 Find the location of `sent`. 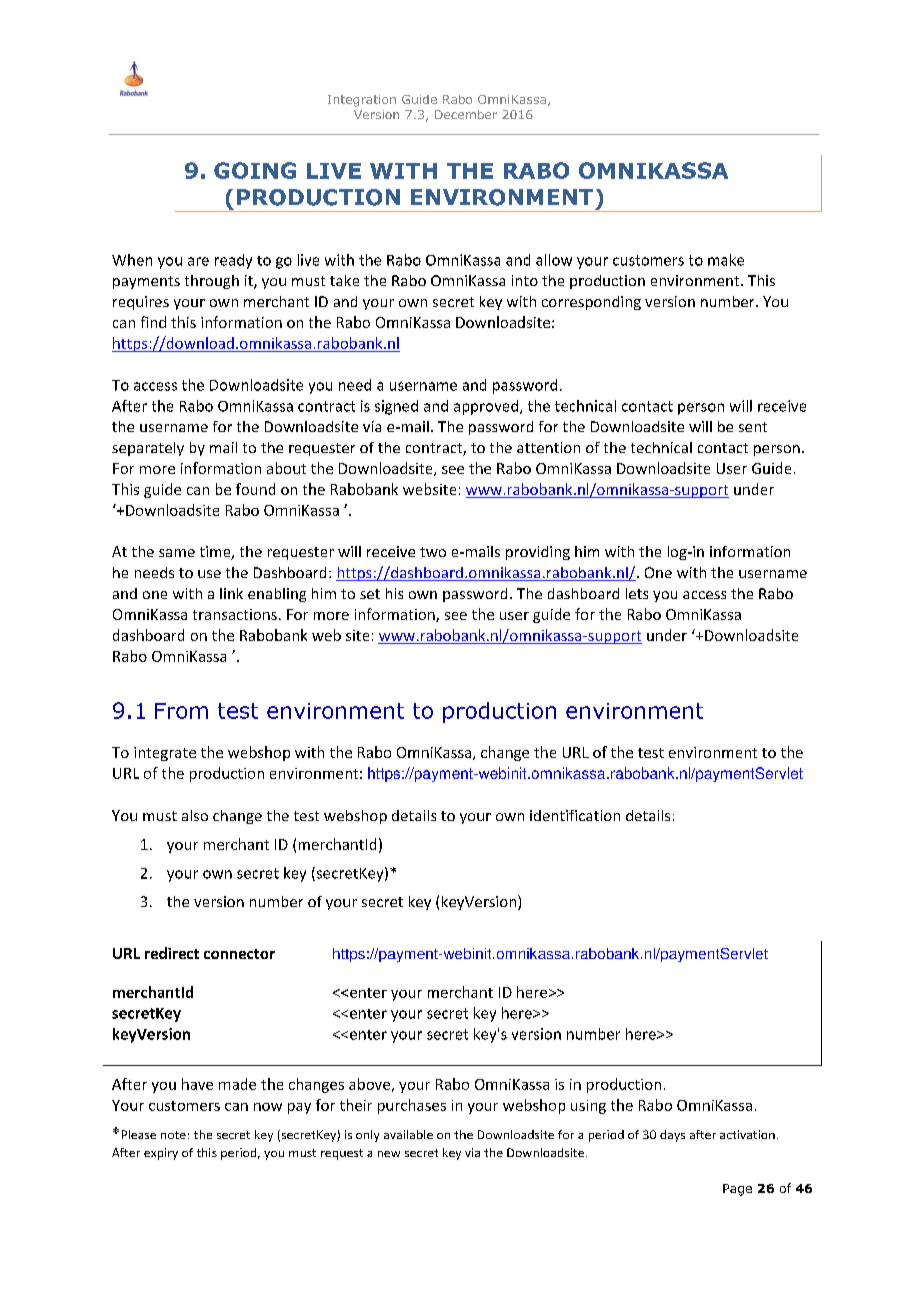

sent is located at coordinates (753, 427).
